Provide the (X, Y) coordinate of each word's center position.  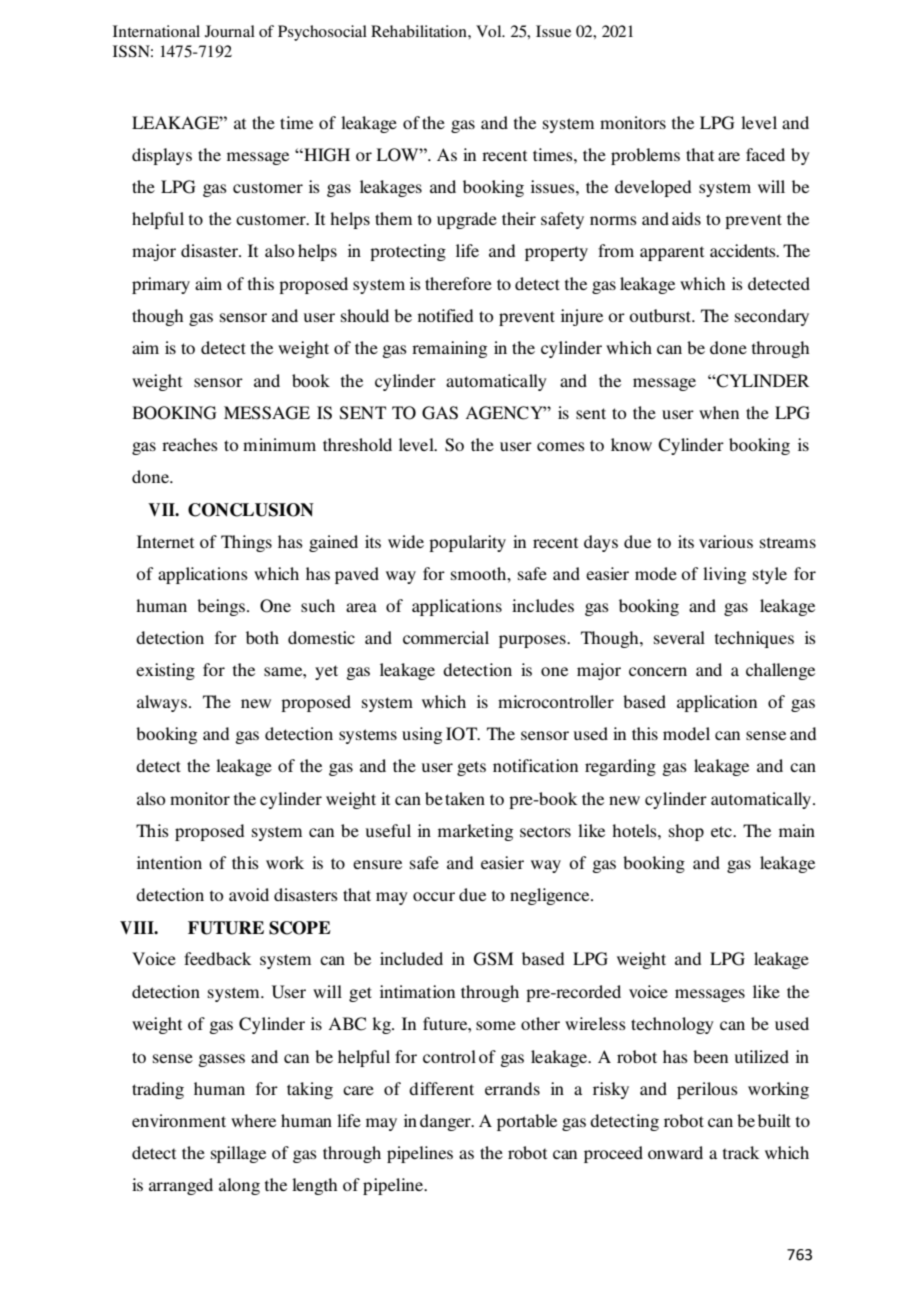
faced (765, 154)
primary (161, 285)
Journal (230, 31)
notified (445, 315)
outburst (661, 315)
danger (446, 1122)
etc (722, 831)
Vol (490, 31)
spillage (238, 1154)
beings (221, 607)
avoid (249, 894)
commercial (446, 637)
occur (434, 896)
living (724, 575)
